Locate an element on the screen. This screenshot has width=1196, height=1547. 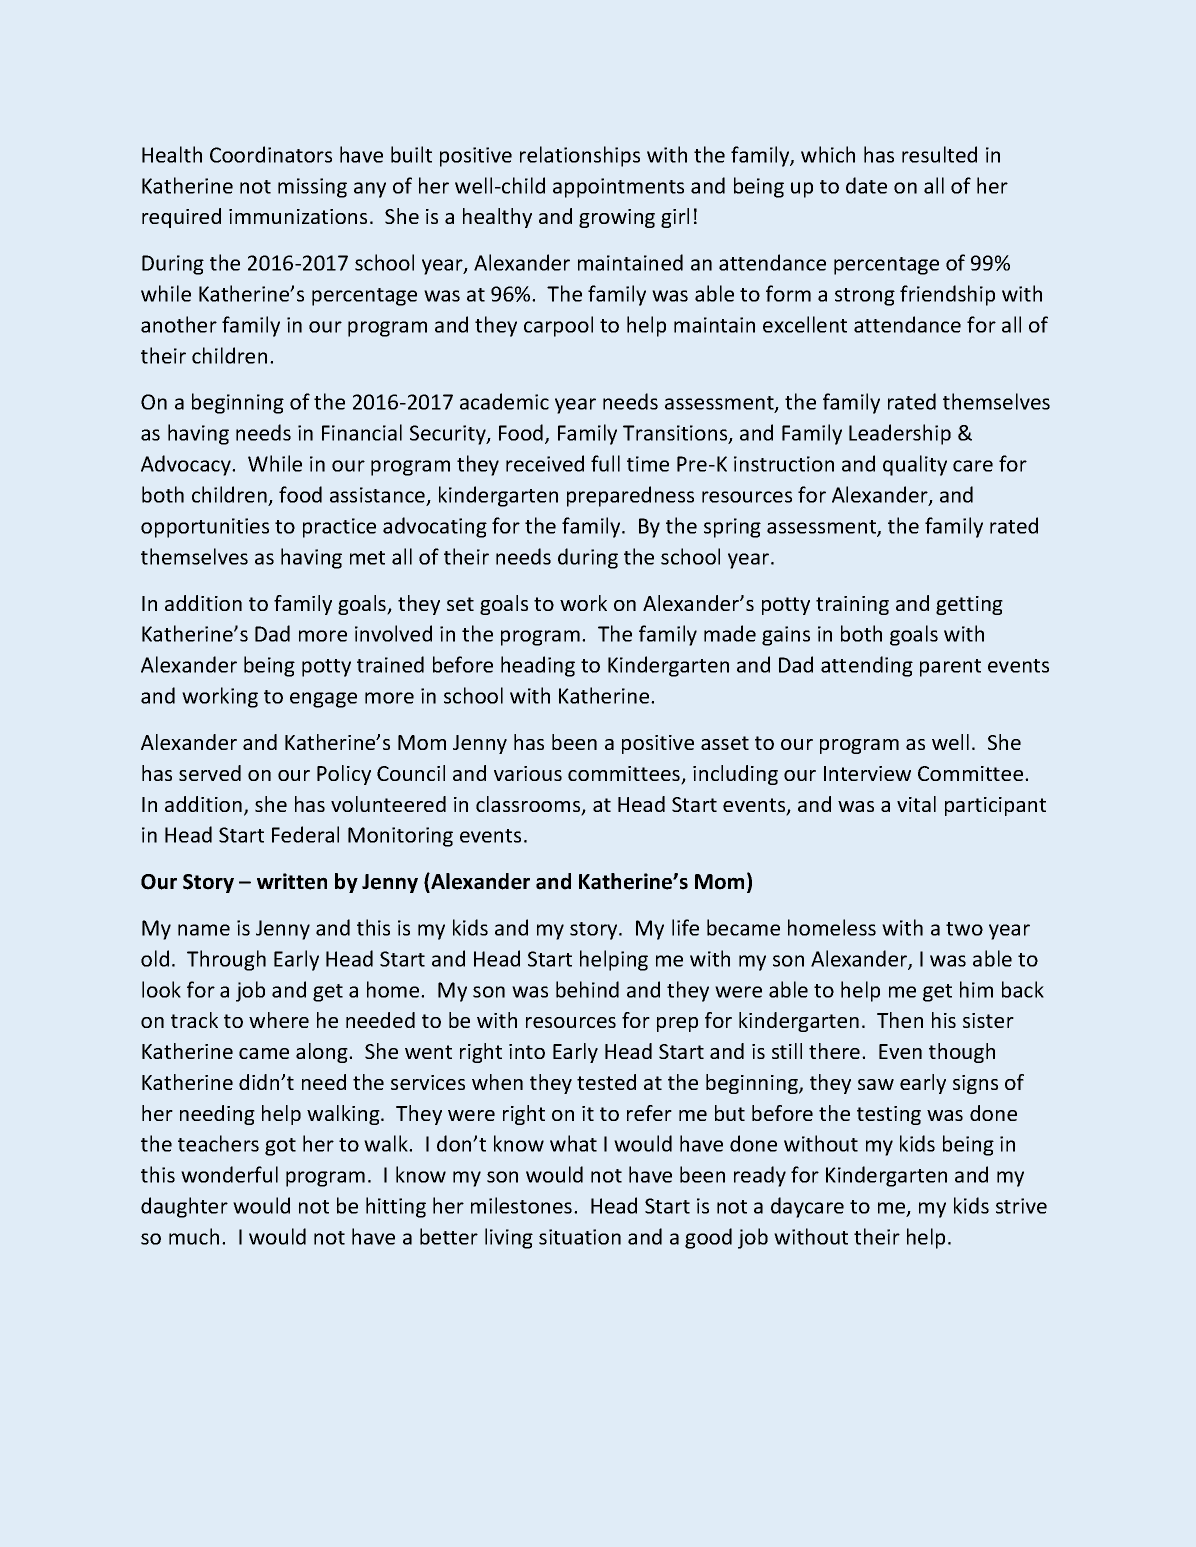
served is located at coordinates (210, 773).
